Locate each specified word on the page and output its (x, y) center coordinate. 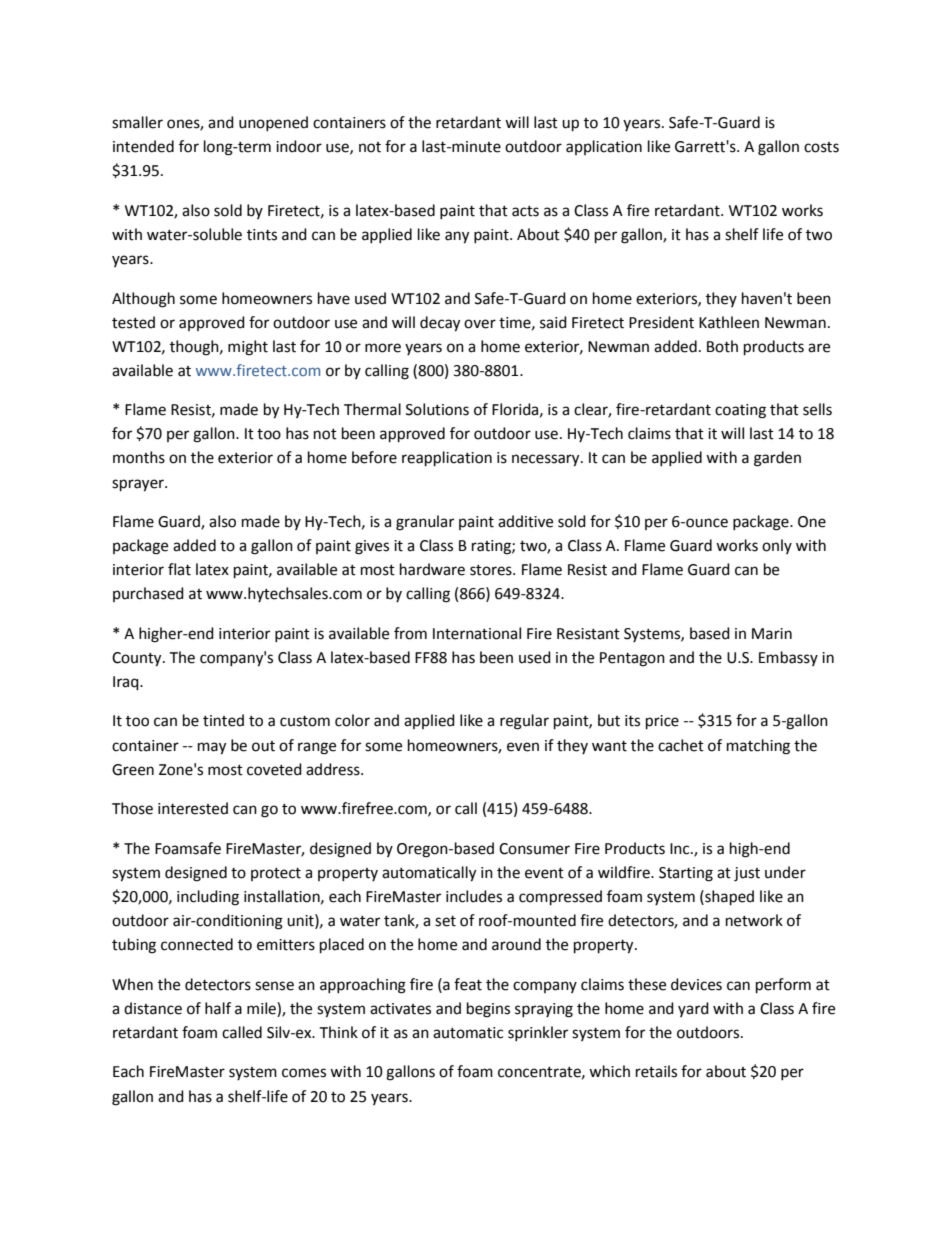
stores (492, 570)
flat (179, 569)
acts (525, 211)
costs (821, 147)
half (218, 1008)
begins (488, 1010)
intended (143, 146)
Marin (772, 634)
